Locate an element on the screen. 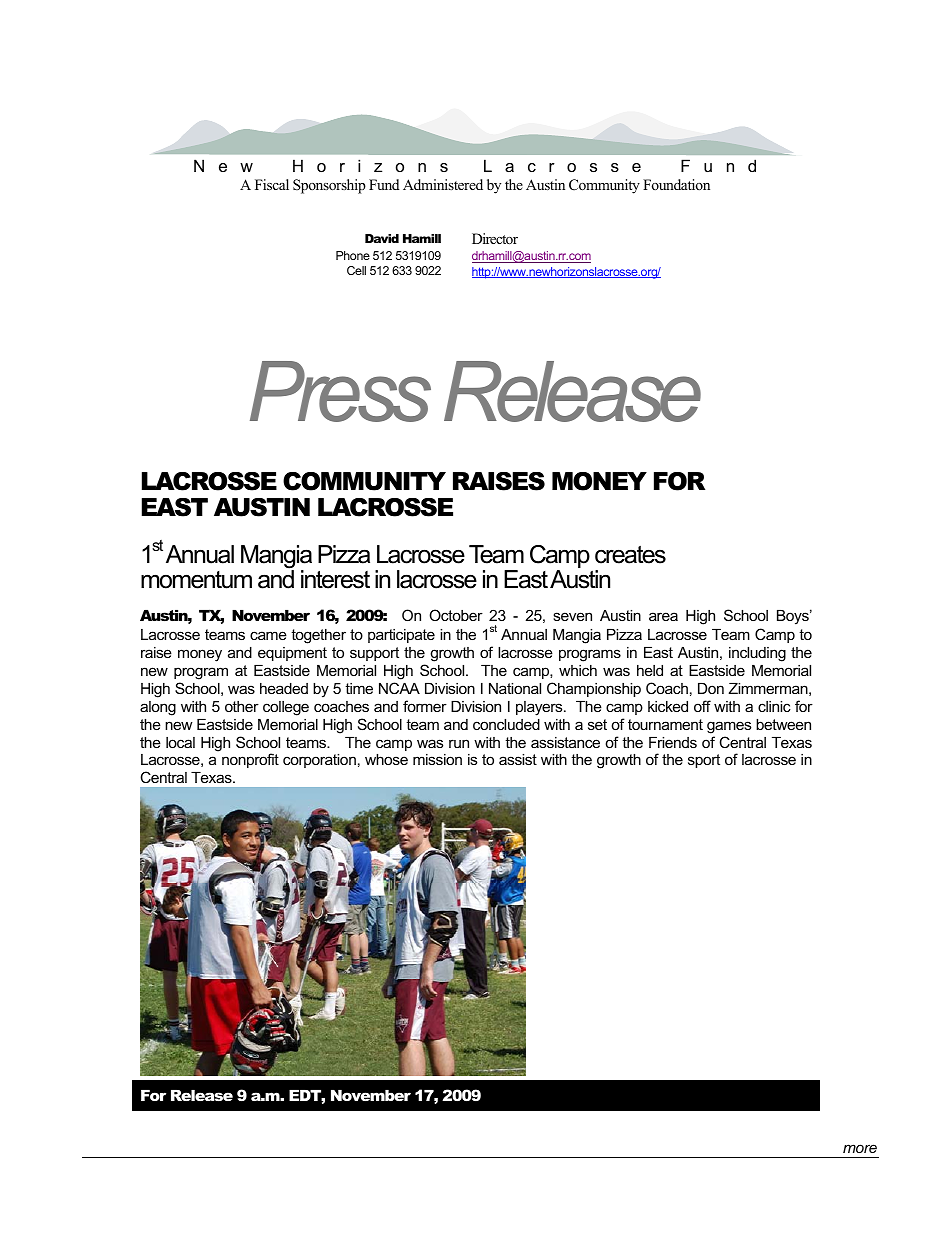  more is located at coordinates (860, 1148).
